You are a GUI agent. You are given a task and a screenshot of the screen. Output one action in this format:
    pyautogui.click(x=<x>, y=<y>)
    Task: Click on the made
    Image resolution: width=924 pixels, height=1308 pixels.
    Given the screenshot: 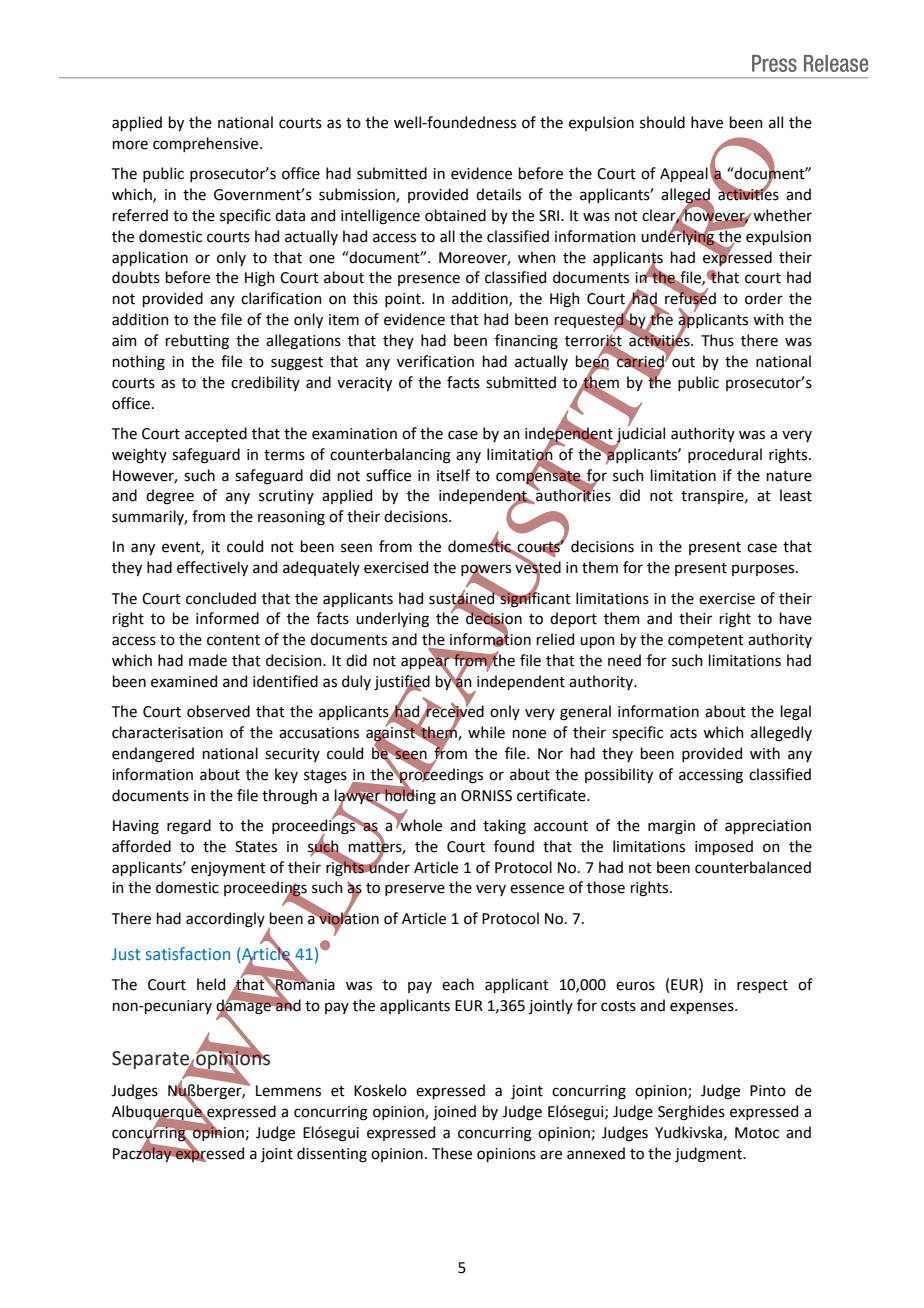 What is the action you would take?
    pyautogui.click(x=208, y=660)
